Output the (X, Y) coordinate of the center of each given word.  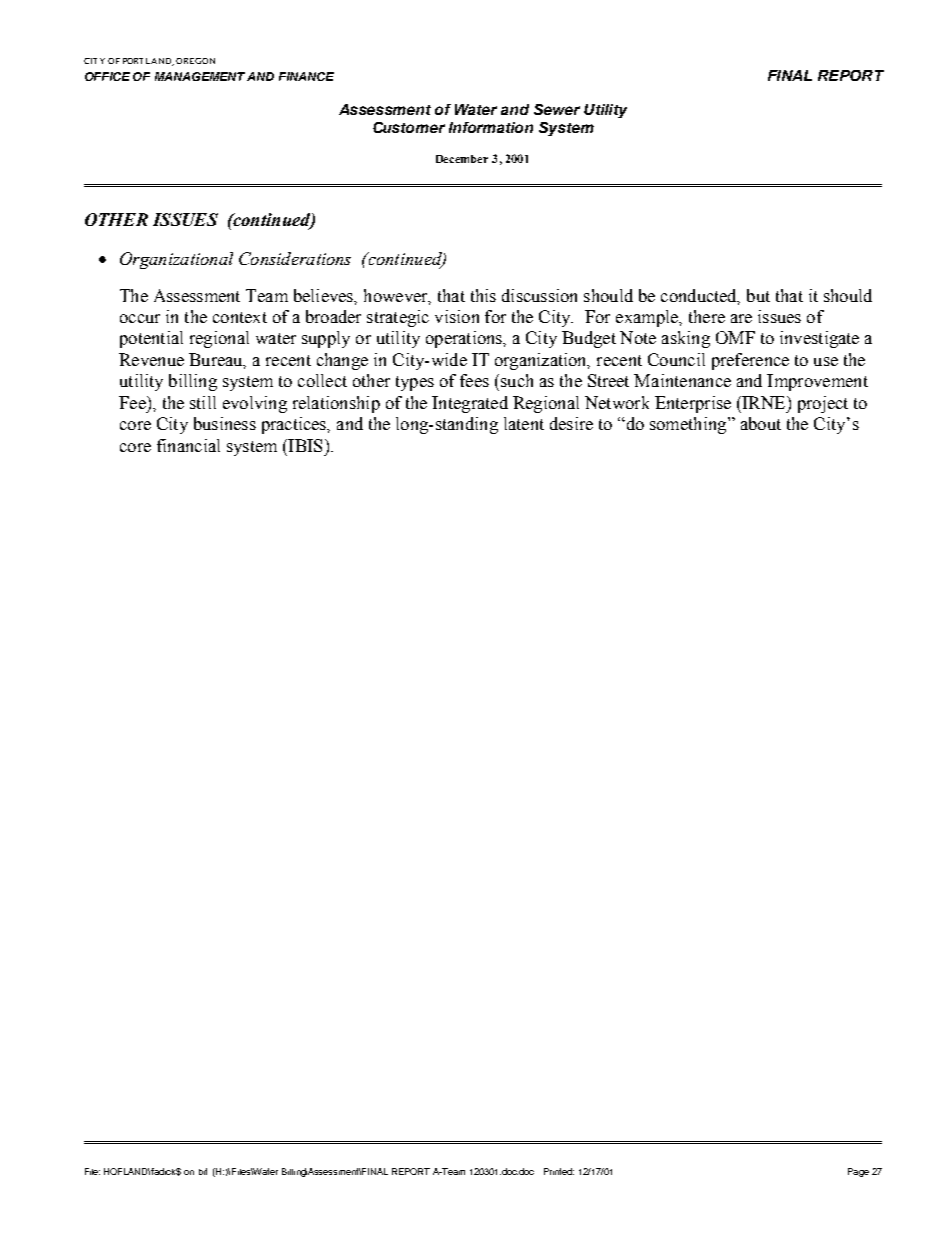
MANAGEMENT (200, 76)
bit (203, 1171)
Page (858, 1172)
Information (491, 127)
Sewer (557, 109)
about (761, 423)
